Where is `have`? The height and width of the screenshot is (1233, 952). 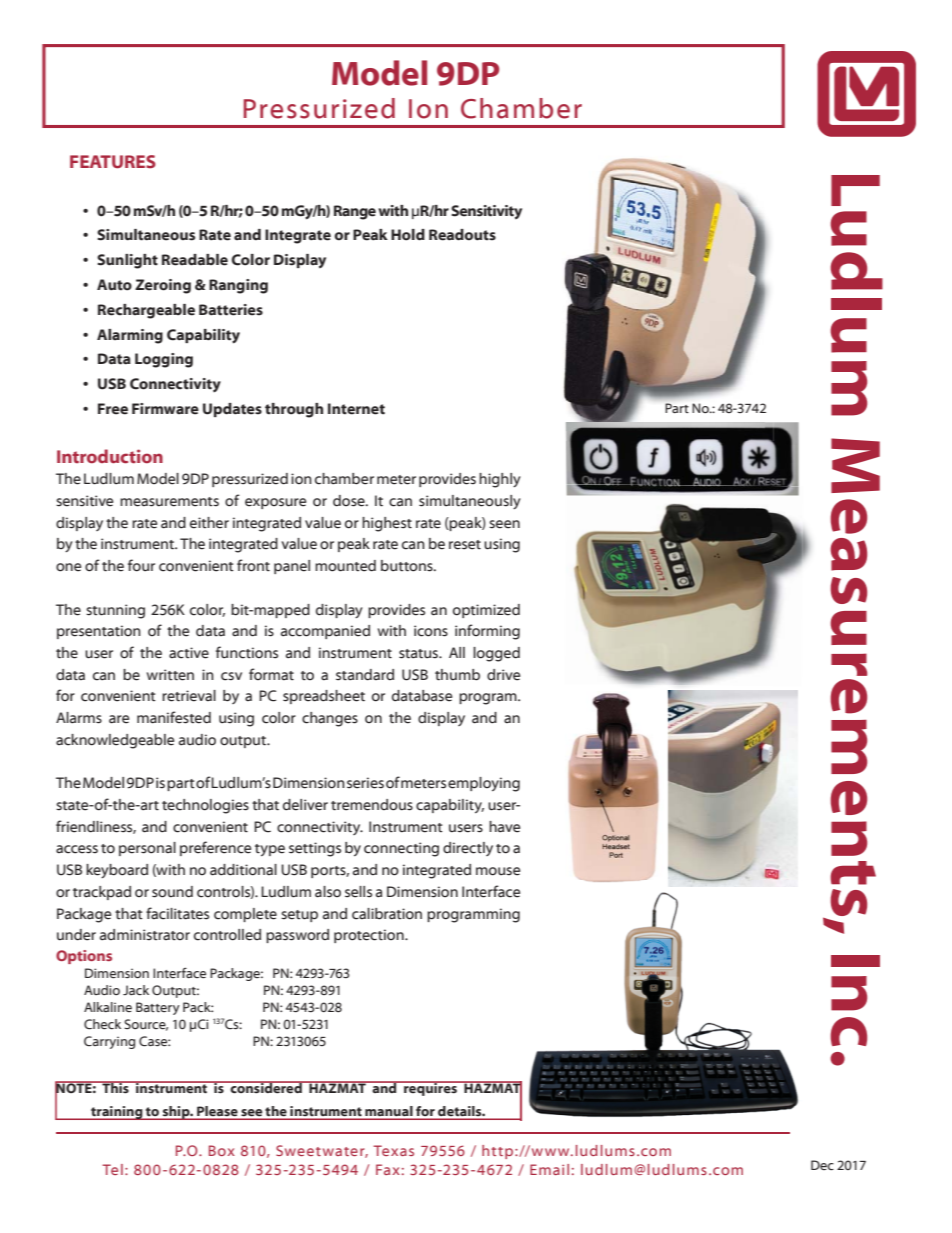 have is located at coordinates (504, 827).
